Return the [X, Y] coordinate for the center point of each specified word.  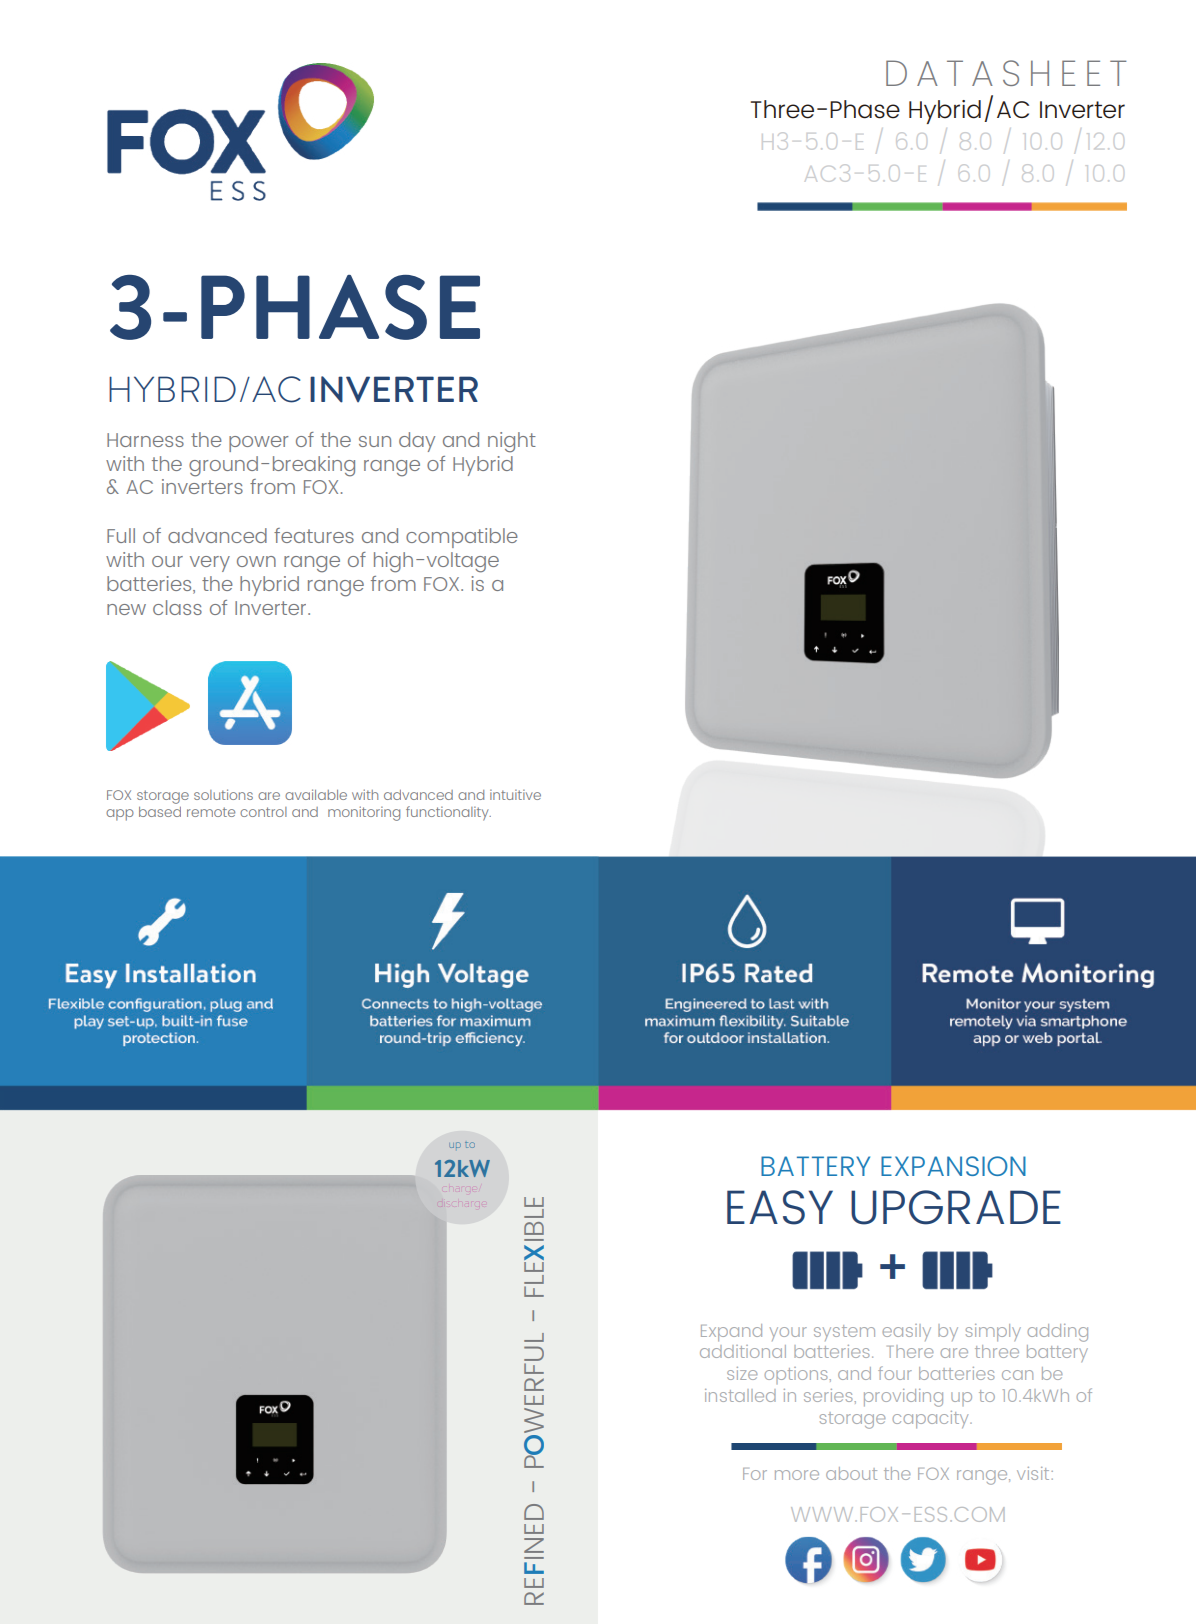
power [258, 444]
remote [211, 812]
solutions [223, 794]
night [512, 442]
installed [740, 1395]
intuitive [515, 795]
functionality [448, 813]
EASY [780, 1207]
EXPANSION [953, 1166]
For [755, 1474]
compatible [462, 538]
